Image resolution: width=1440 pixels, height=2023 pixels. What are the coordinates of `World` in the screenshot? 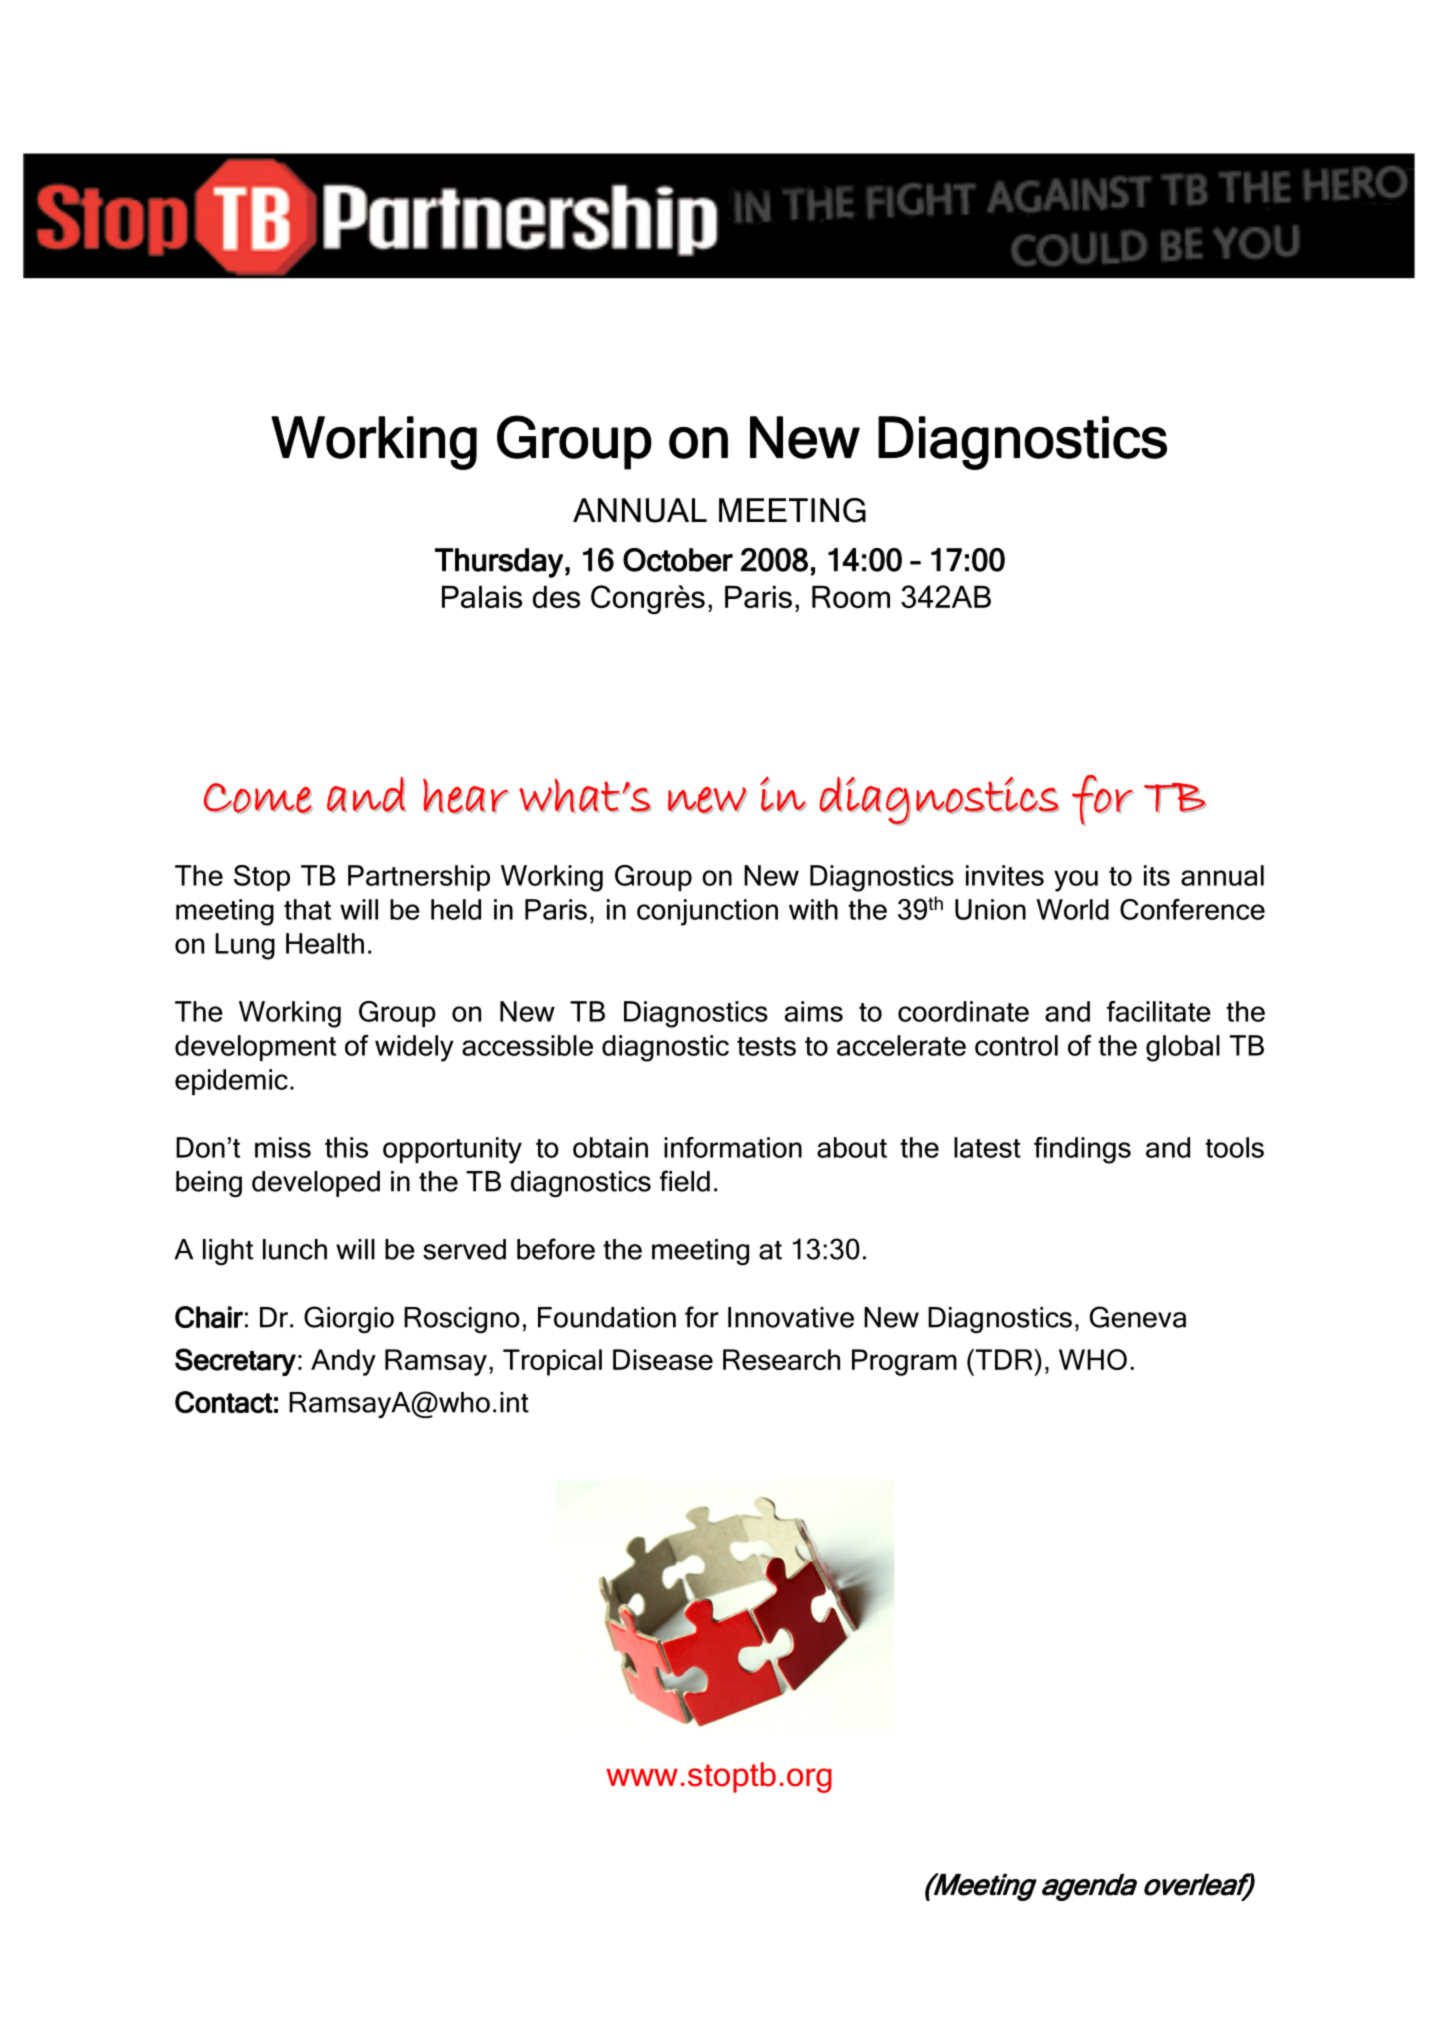 It's located at (1072, 909).
